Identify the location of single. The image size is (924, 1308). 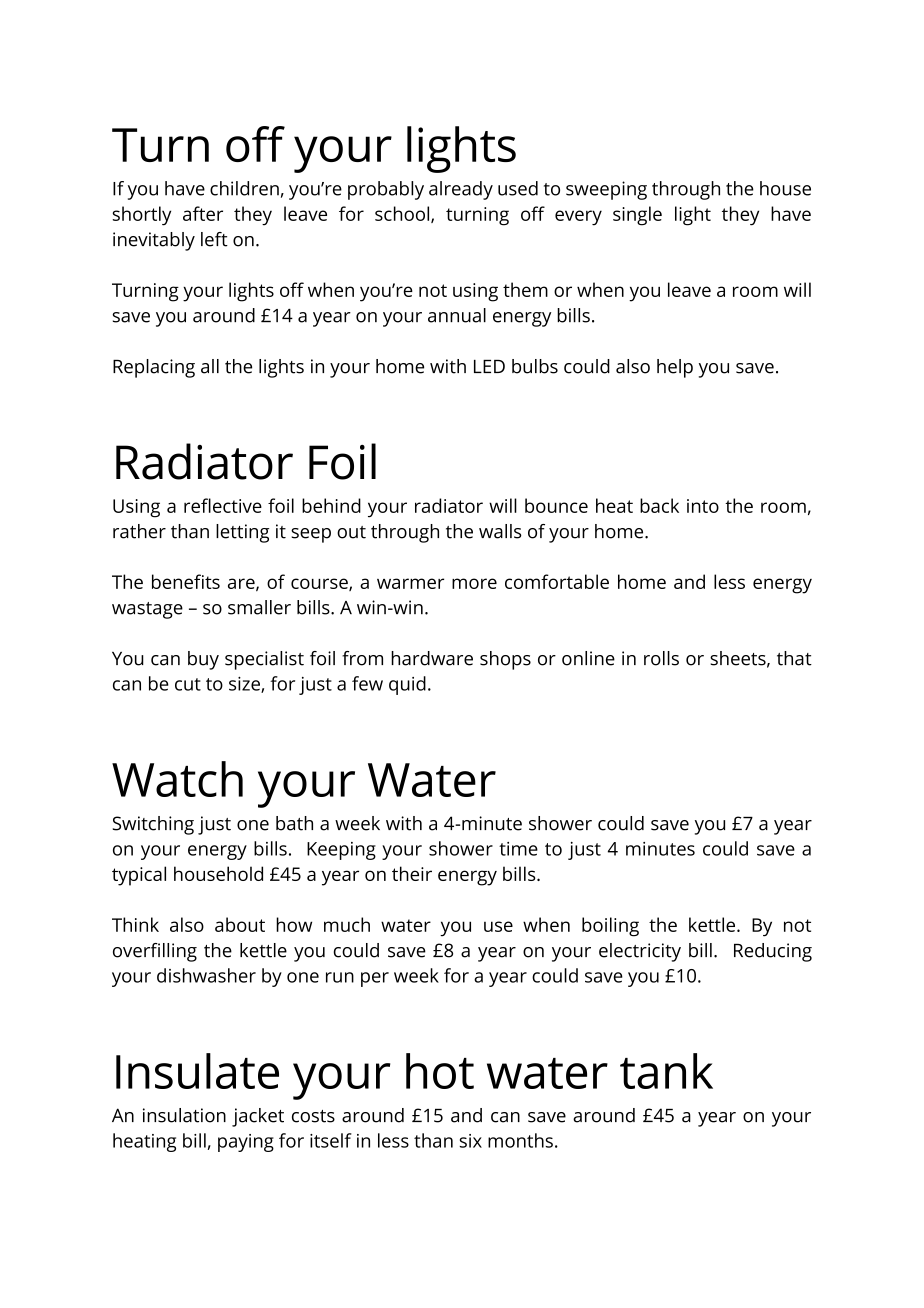
(637, 216).
